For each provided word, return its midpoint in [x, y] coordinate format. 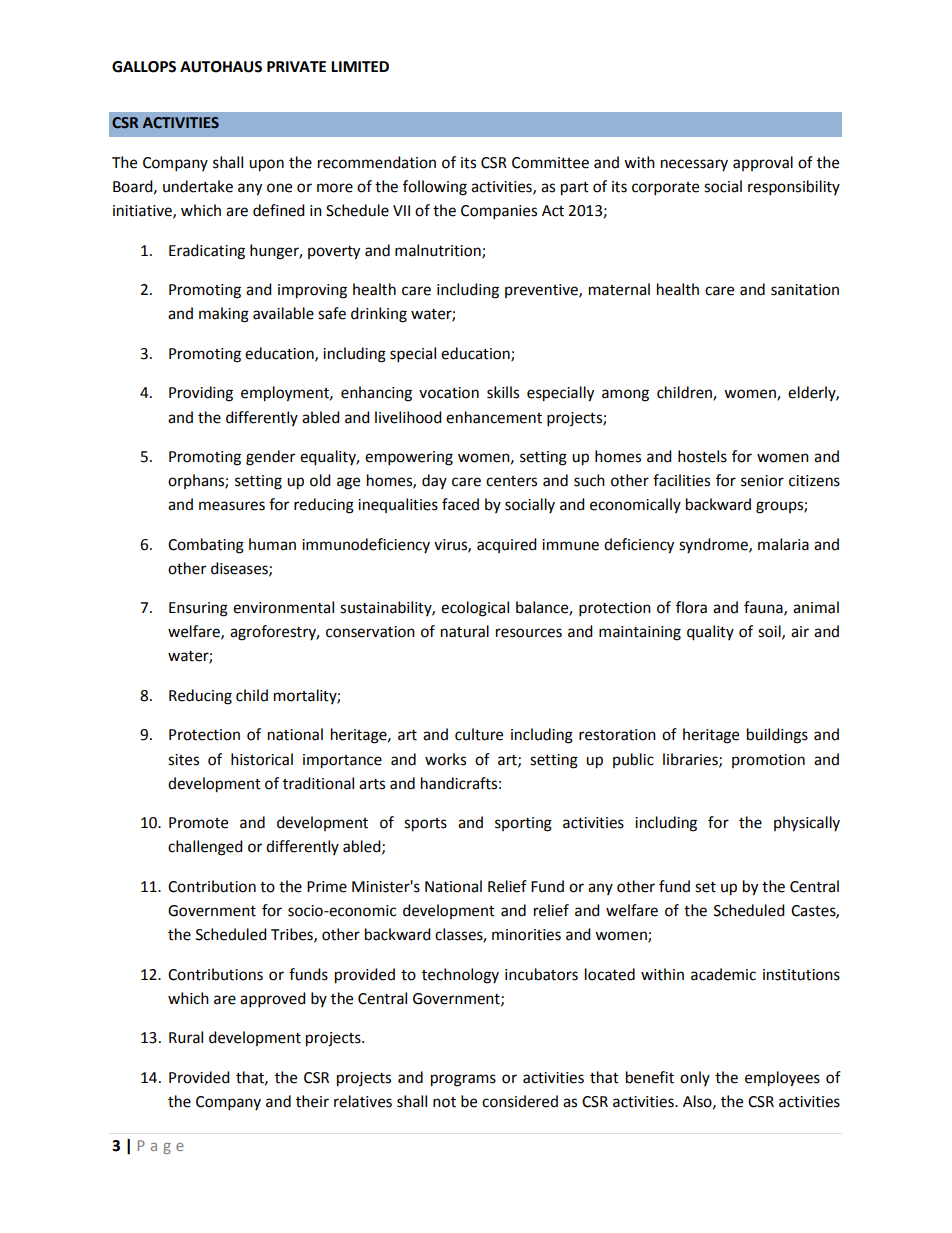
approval [763, 163]
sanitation [805, 290]
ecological [475, 609]
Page [161, 1147]
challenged [205, 848]
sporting [523, 824]
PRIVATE [296, 66]
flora [691, 607]
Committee [550, 163]
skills [503, 392]
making [224, 315]
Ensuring [198, 609]
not [444, 1102]
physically [807, 824]
